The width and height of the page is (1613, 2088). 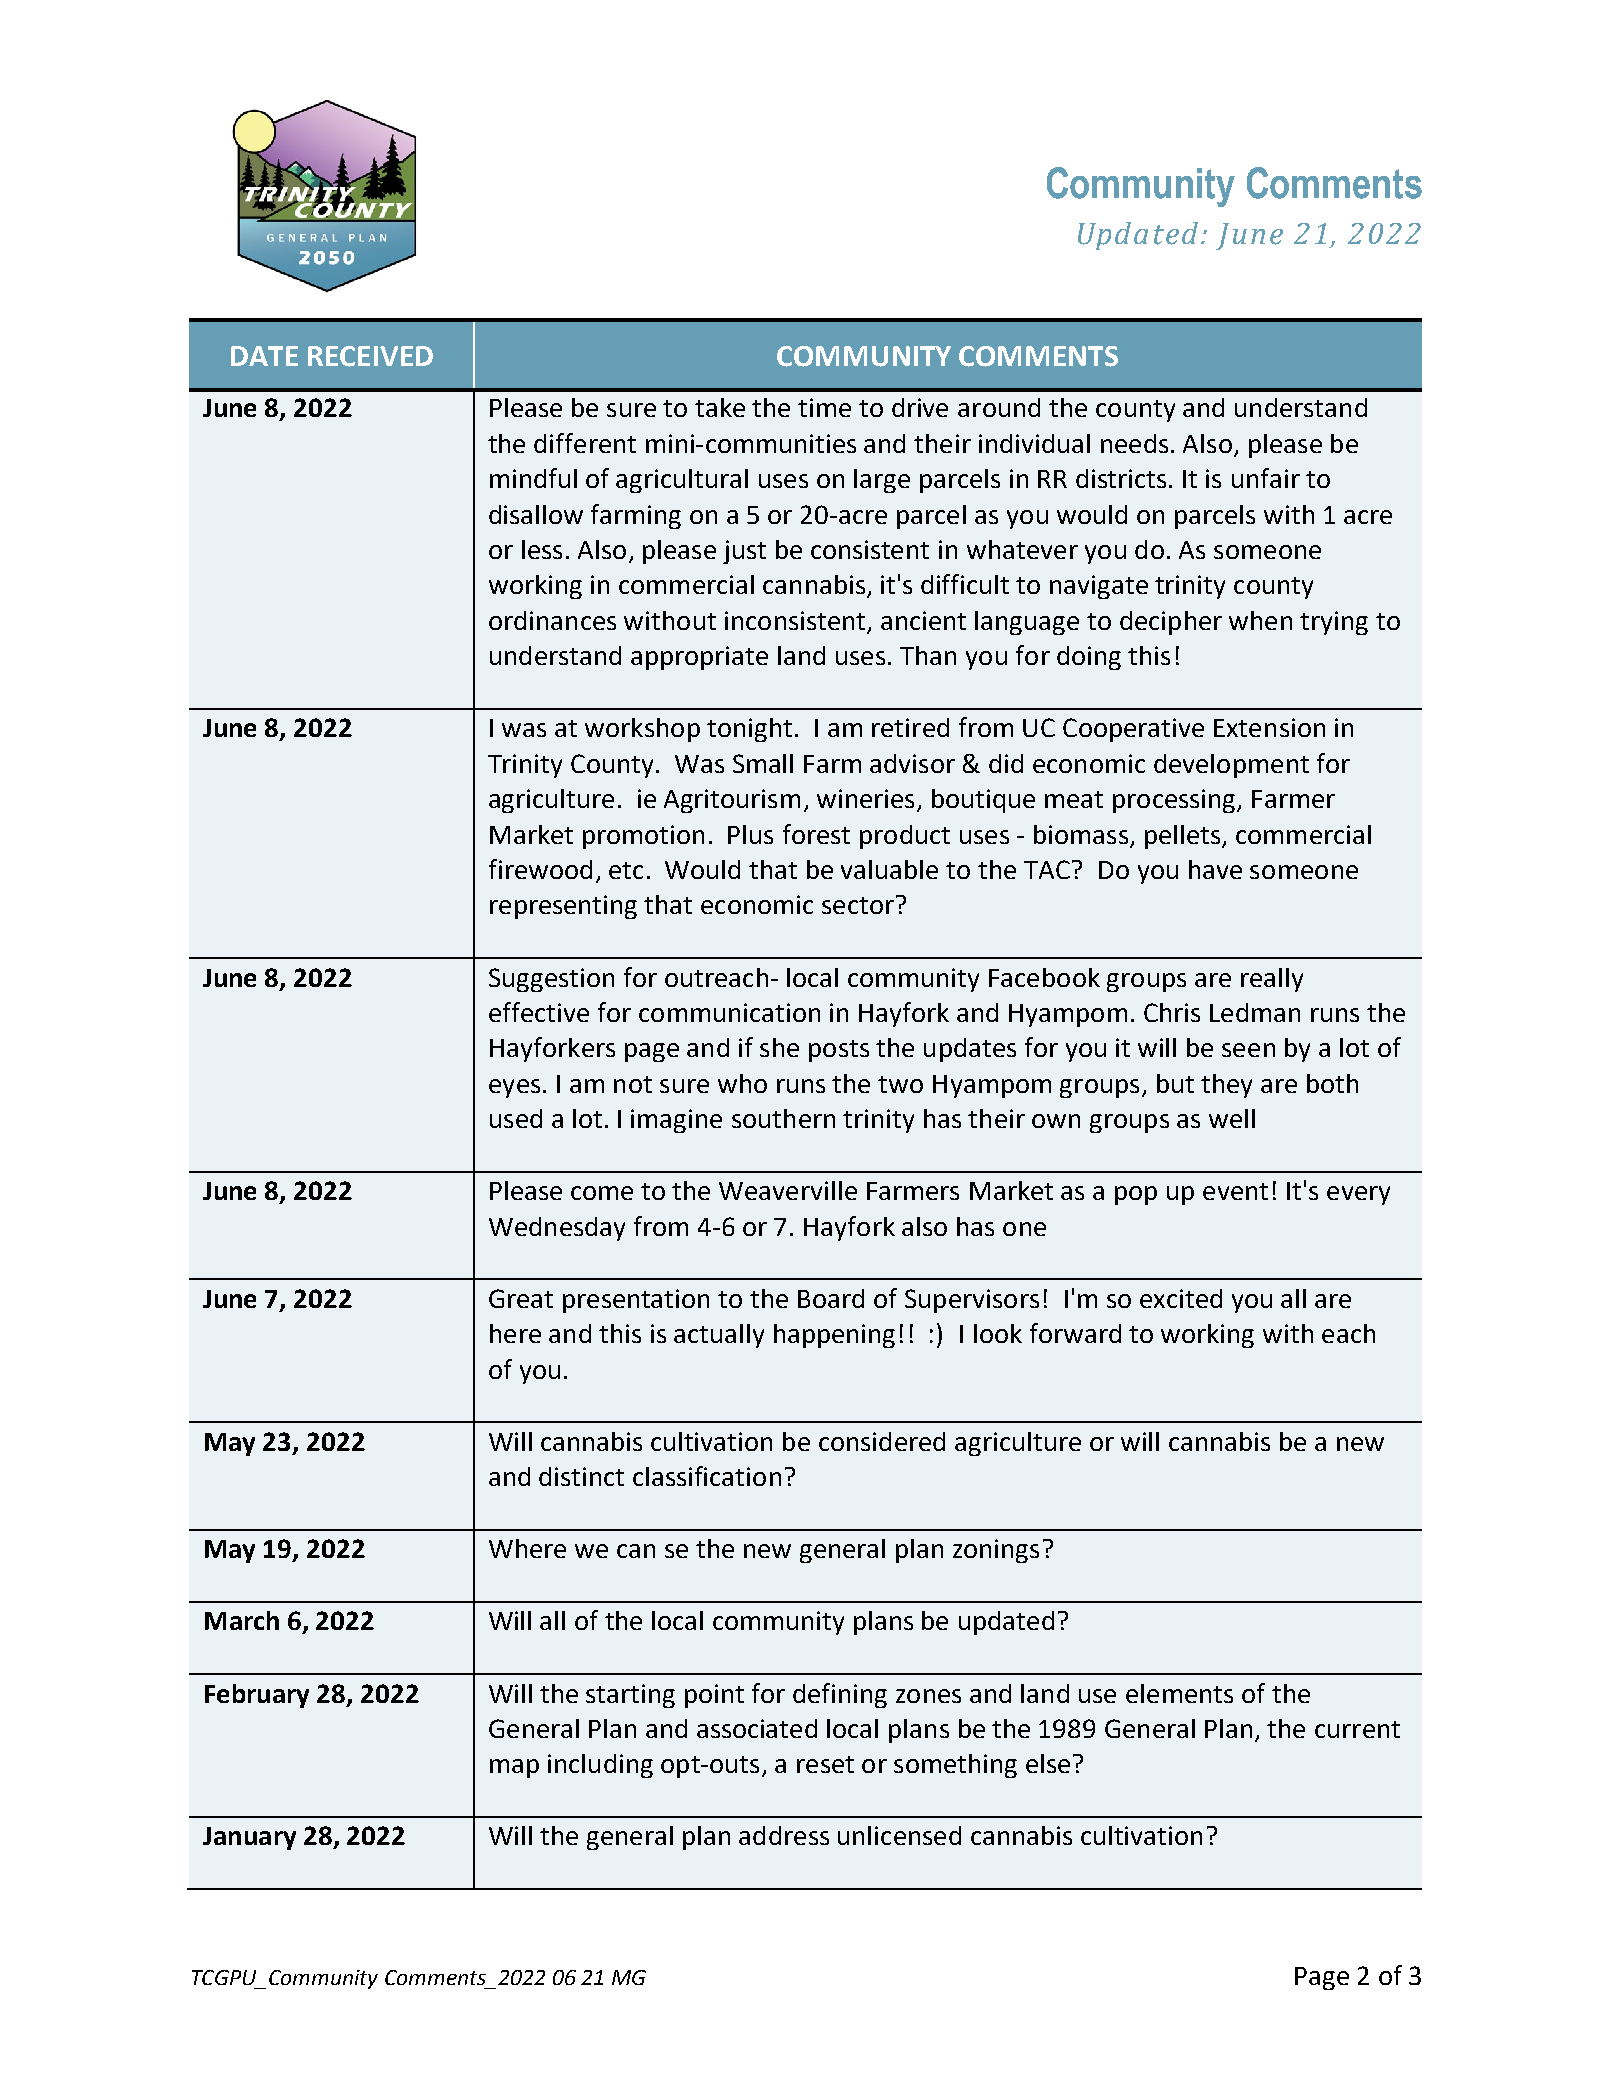 I want to click on needs, so click(x=1134, y=443).
